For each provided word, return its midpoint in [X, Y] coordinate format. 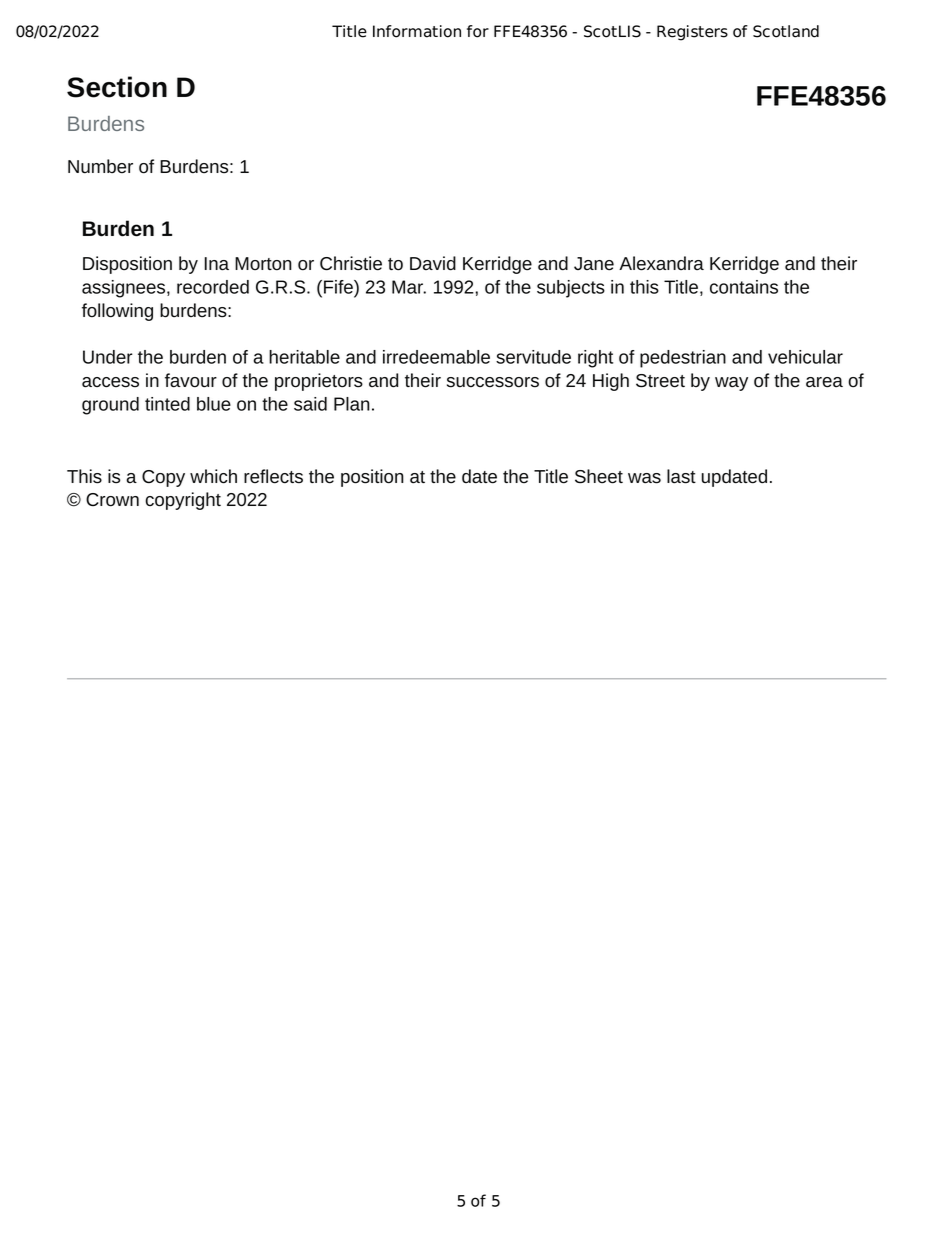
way [731, 384]
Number [100, 166]
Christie [351, 263]
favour [191, 380]
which [213, 476]
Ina [217, 264]
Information [417, 31]
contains [744, 287]
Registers [692, 33]
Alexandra [661, 263]
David [433, 263]
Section [117, 87]
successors [493, 382]
